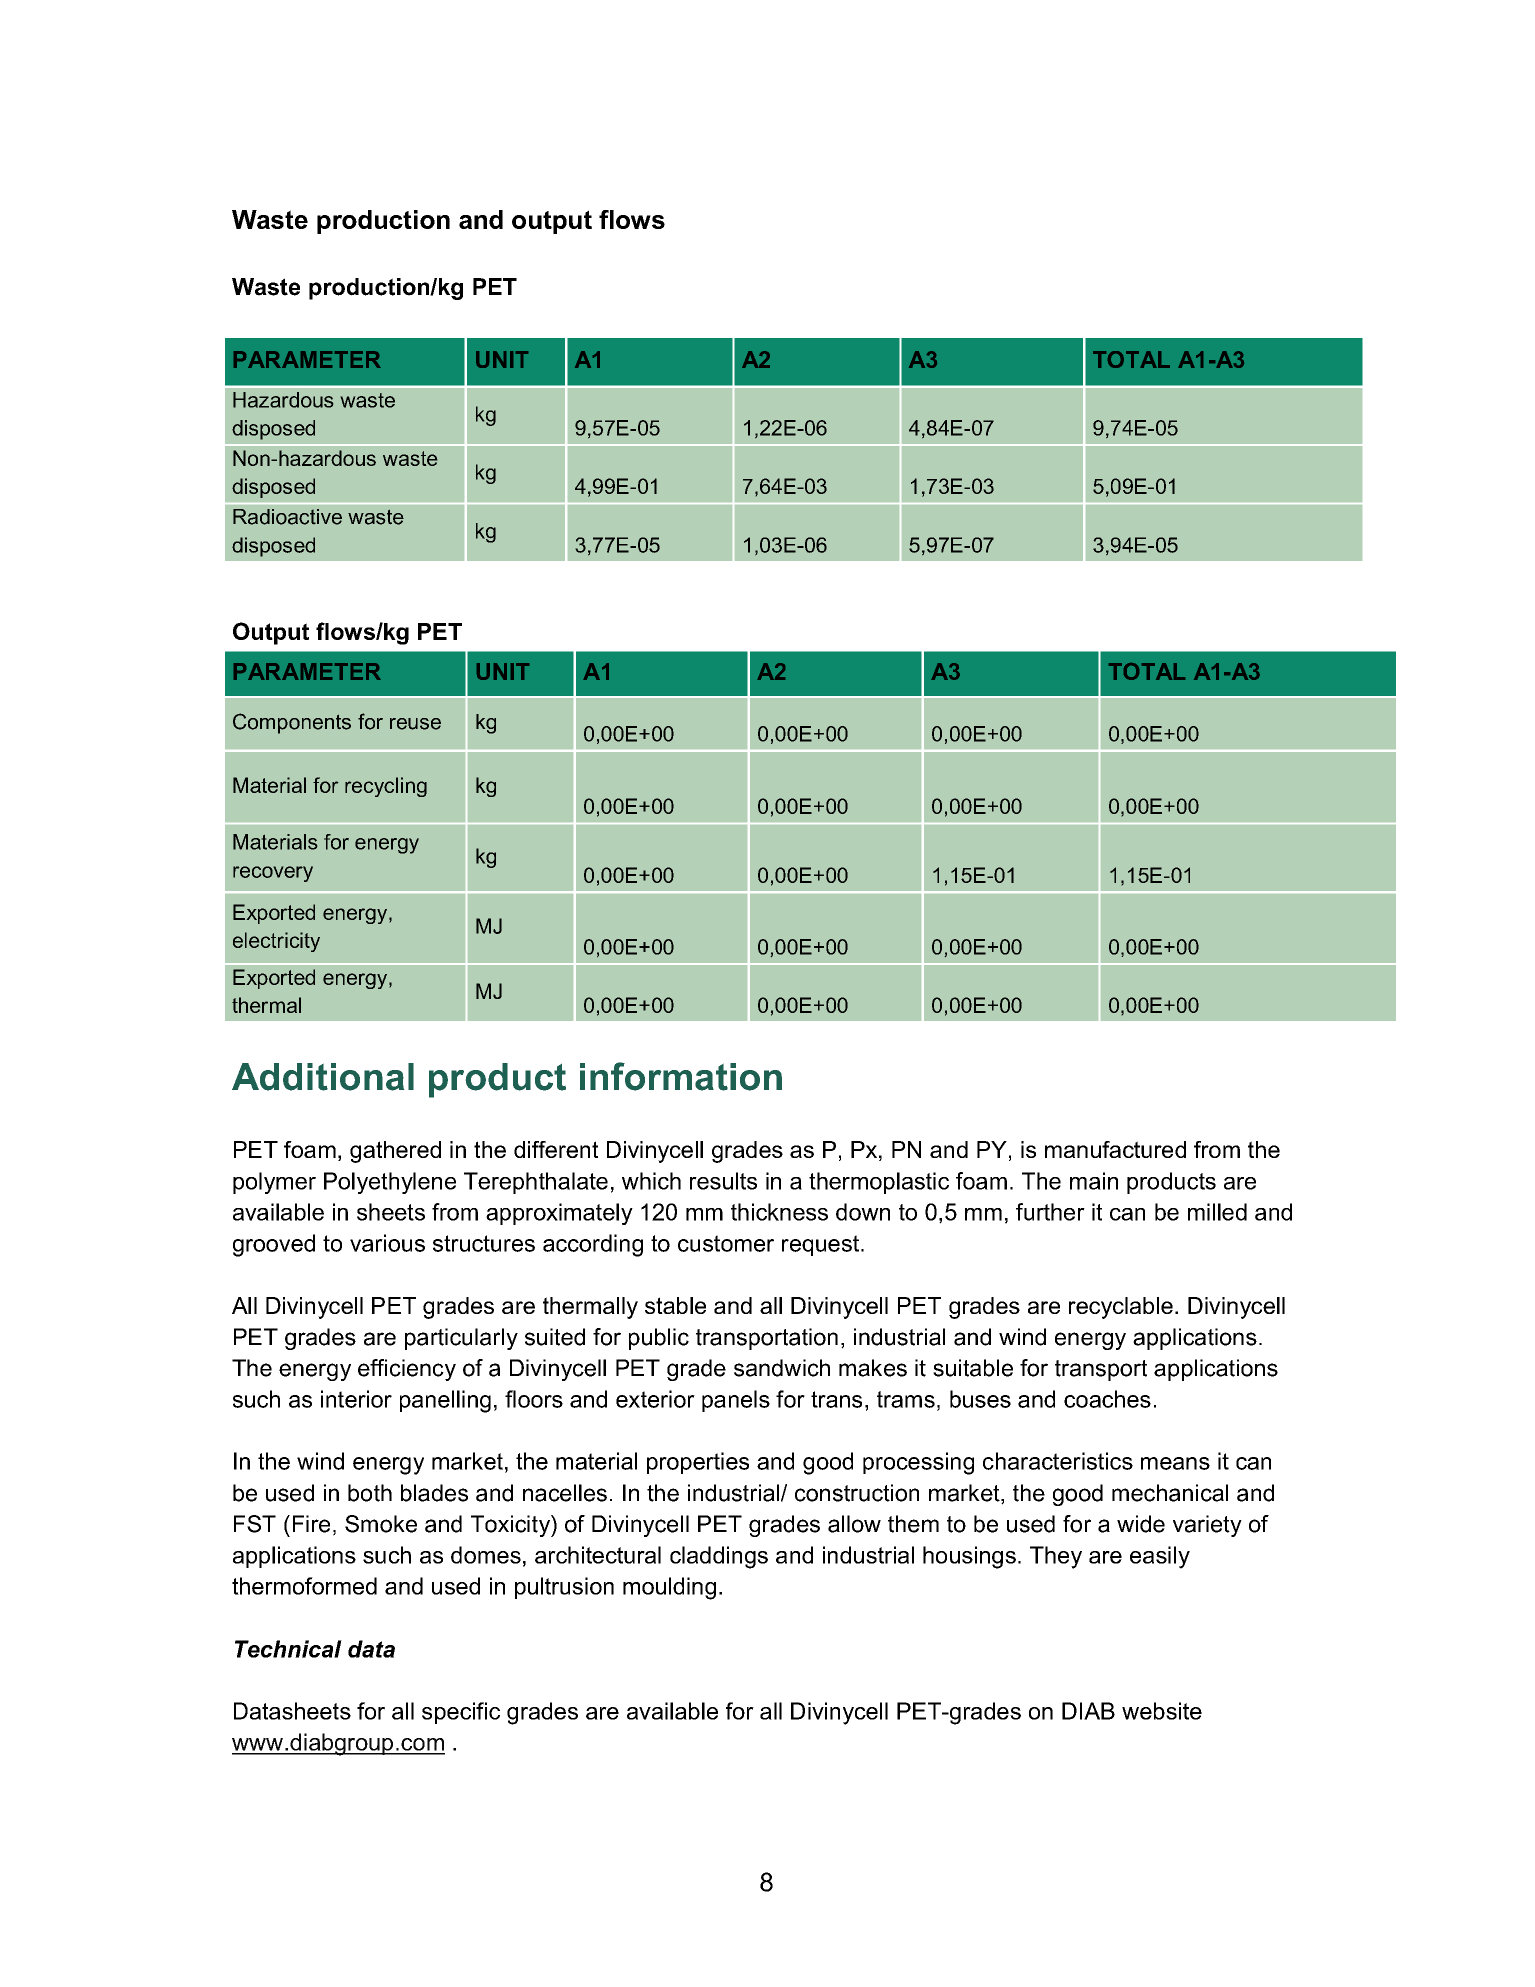 Image resolution: width=1535 pixels, height=1987 pixels. I want to click on recovery, so click(273, 874).
